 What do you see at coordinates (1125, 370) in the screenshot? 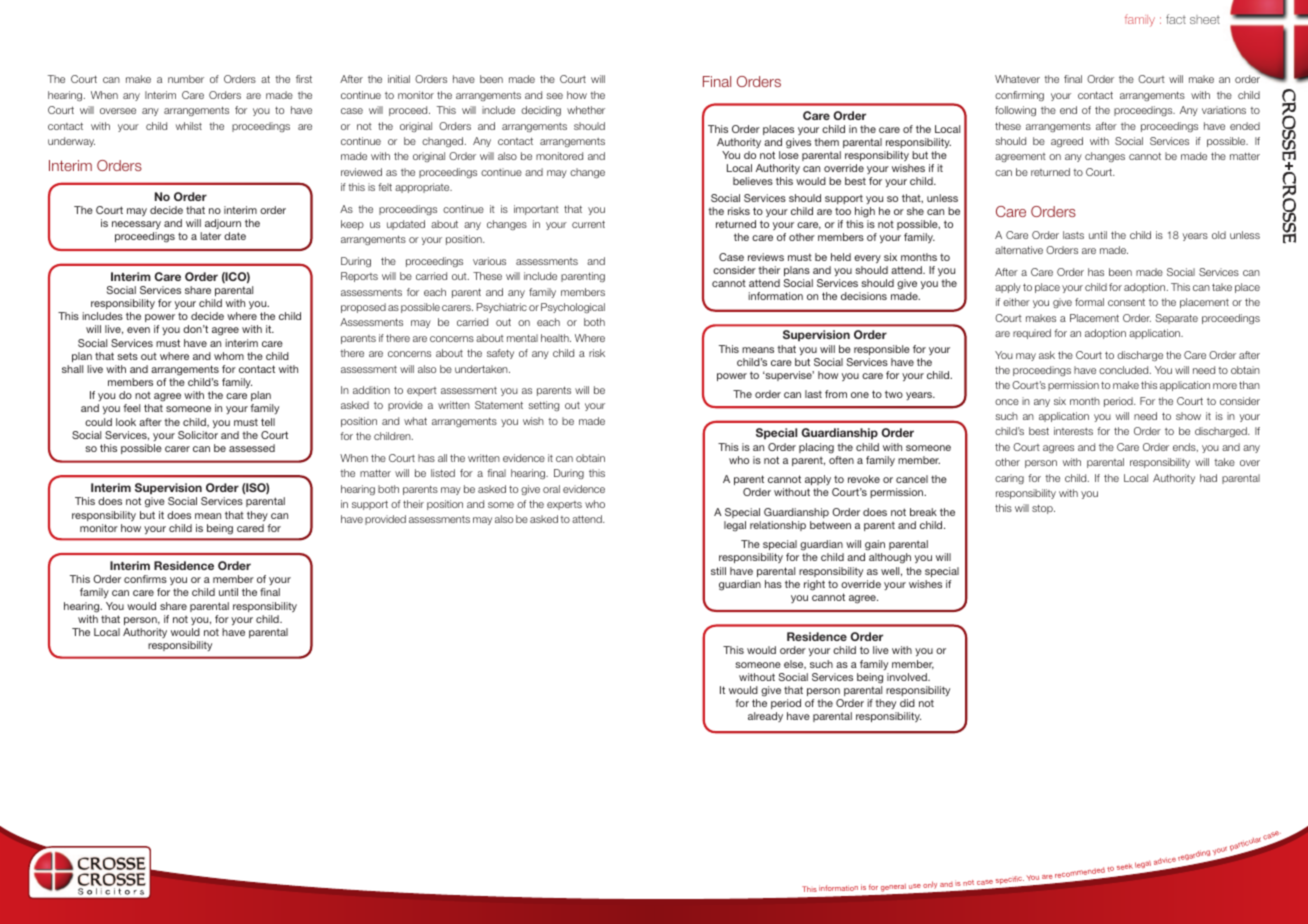
I see `concluded` at bounding box center [1125, 370].
